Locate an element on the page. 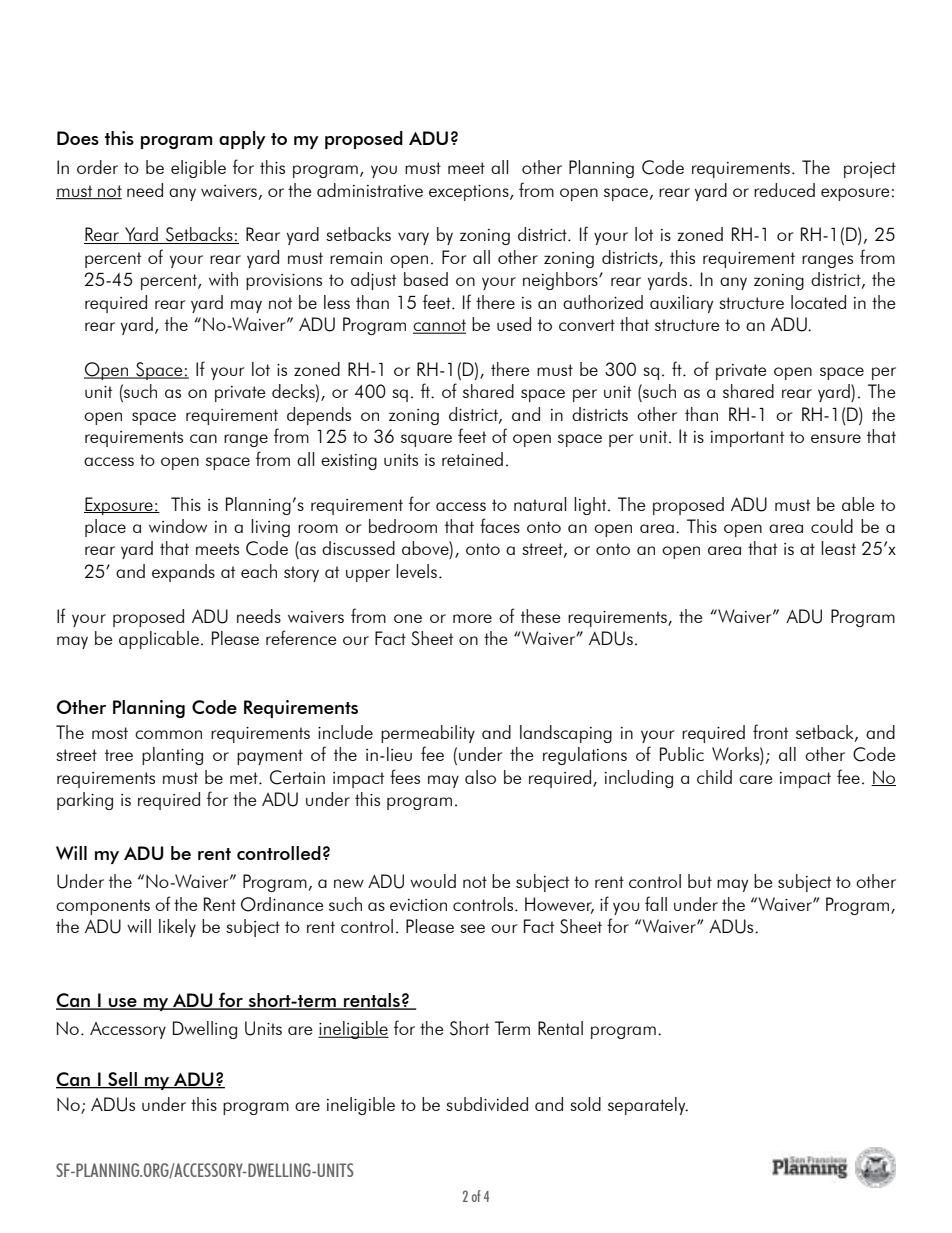 This image has width=952, height=1233. order is located at coordinates (97, 167).
